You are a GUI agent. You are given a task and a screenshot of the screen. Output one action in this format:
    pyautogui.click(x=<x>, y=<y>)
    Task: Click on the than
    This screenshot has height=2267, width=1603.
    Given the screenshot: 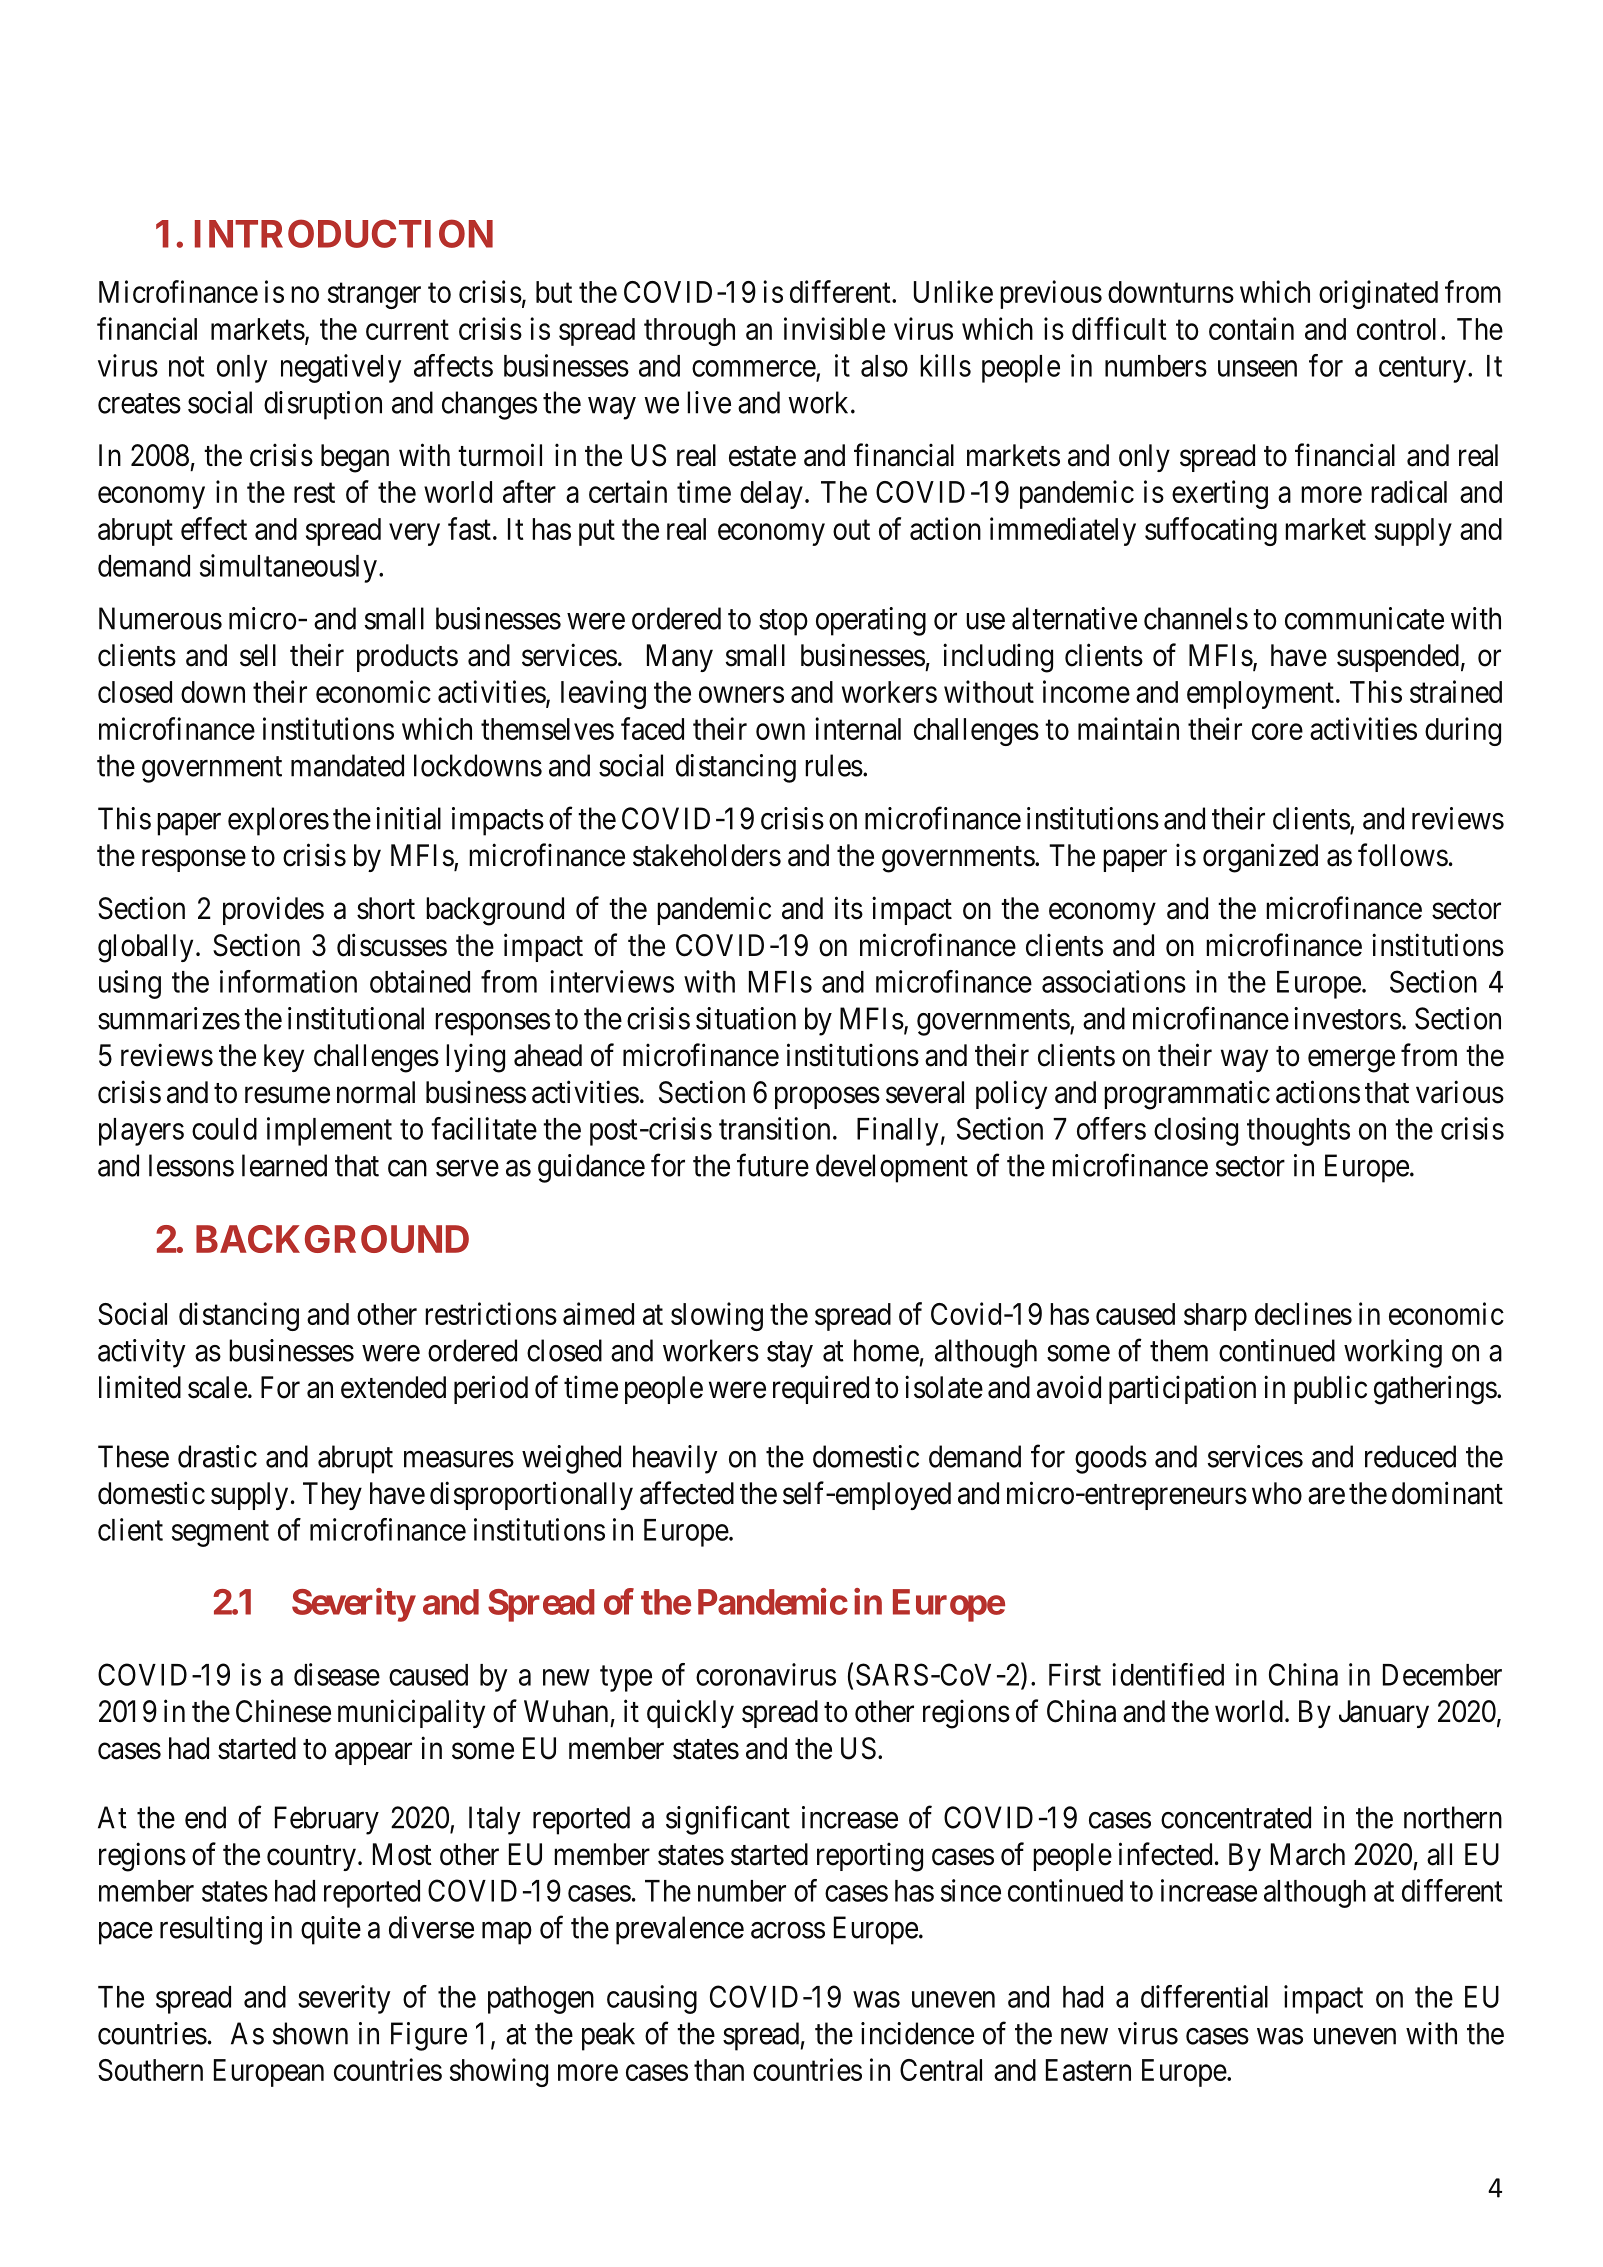 What is the action you would take?
    pyautogui.click(x=719, y=2070)
